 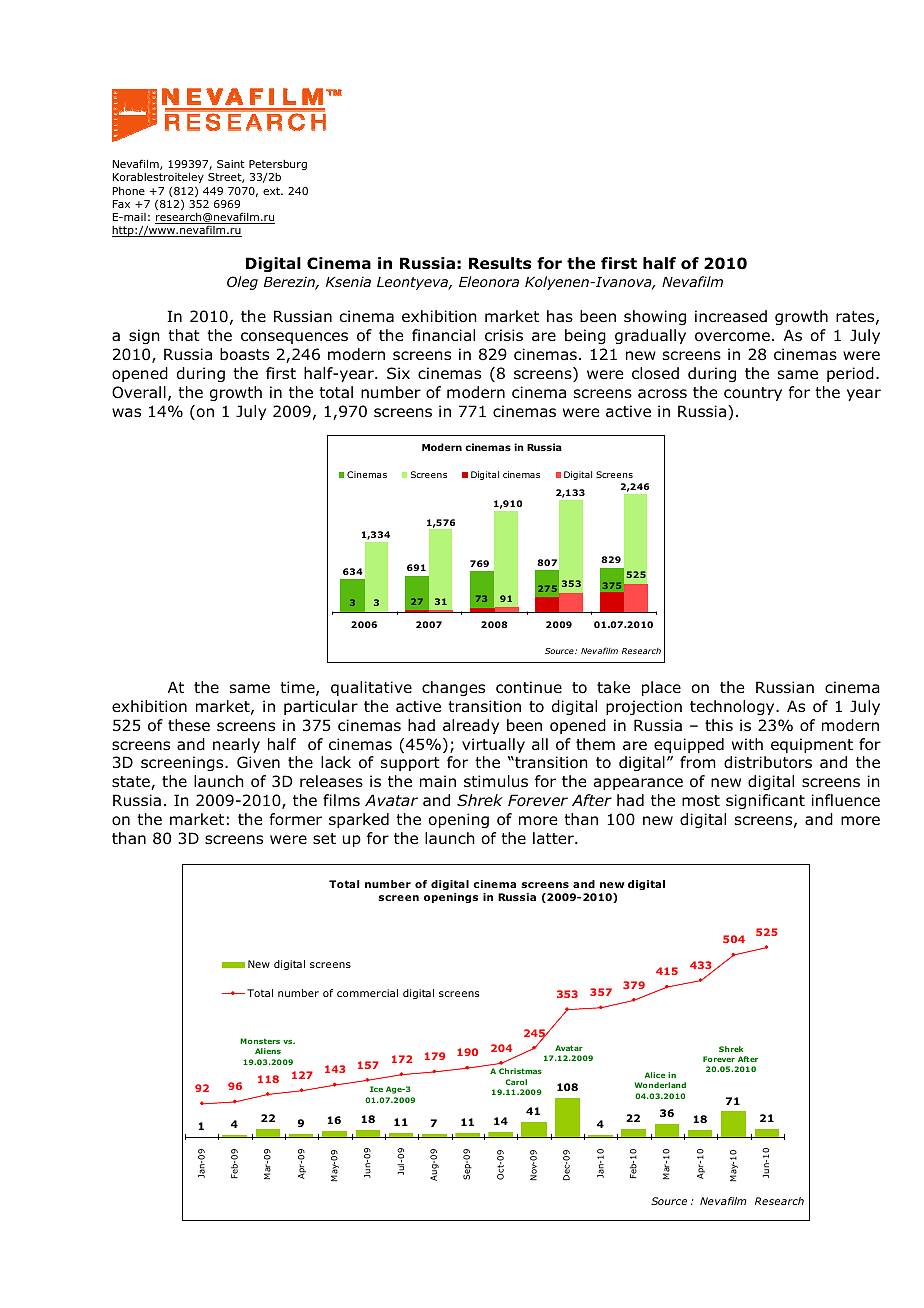 I want to click on Monsters, so click(x=260, y=1041).
